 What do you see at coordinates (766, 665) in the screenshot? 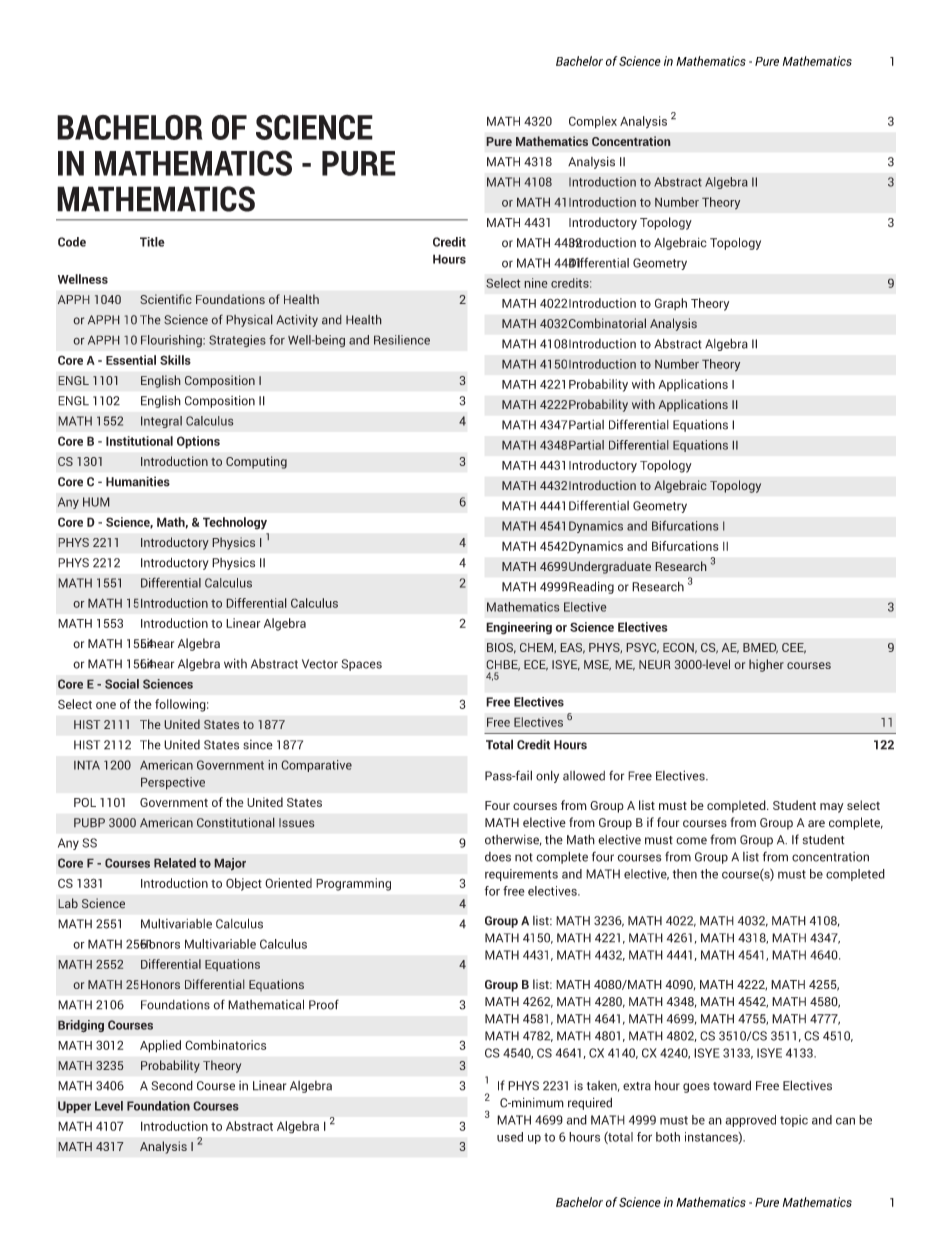
I see `higher` at bounding box center [766, 665].
